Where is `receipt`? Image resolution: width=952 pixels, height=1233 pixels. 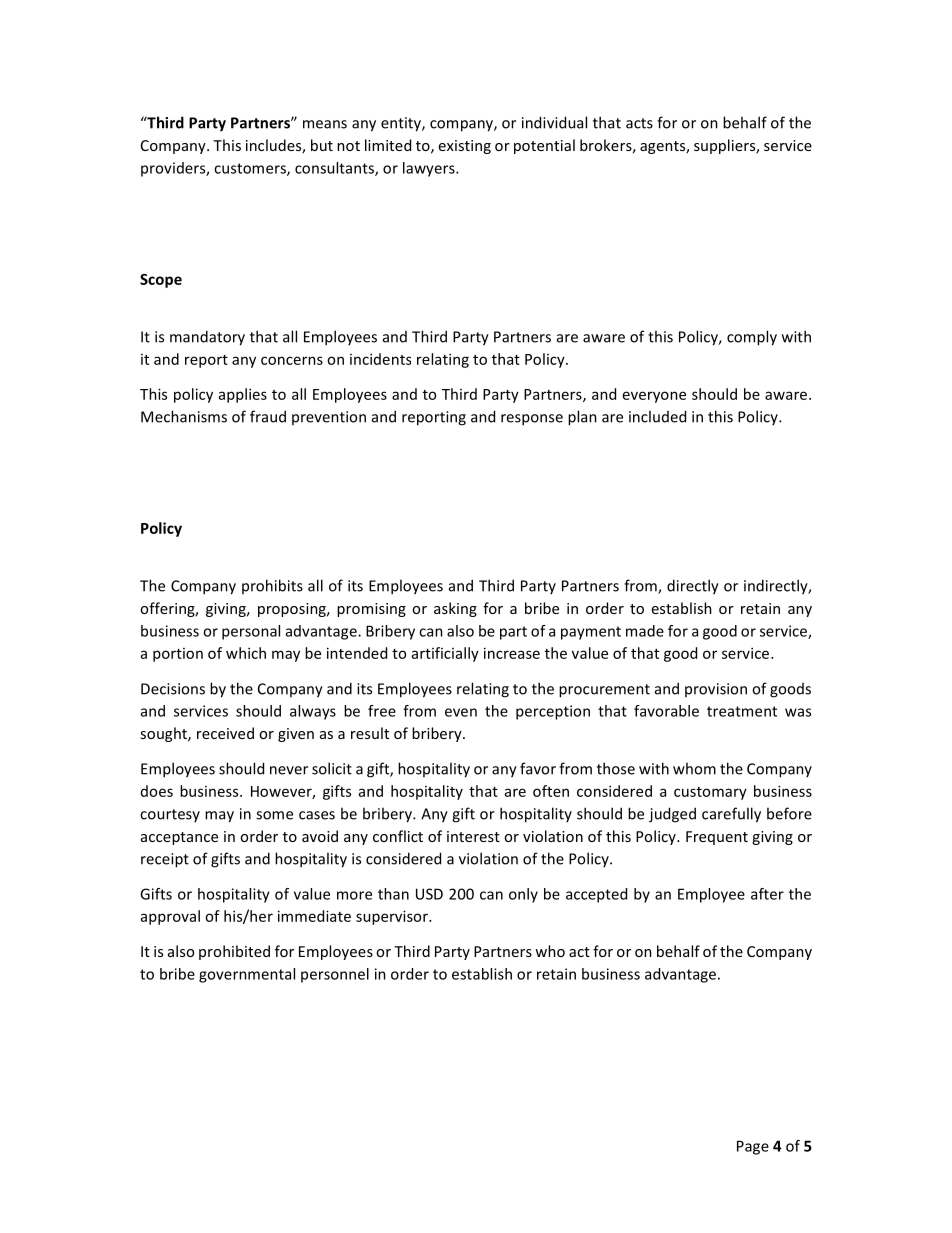 receipt is located at coordinates (165, 860).
